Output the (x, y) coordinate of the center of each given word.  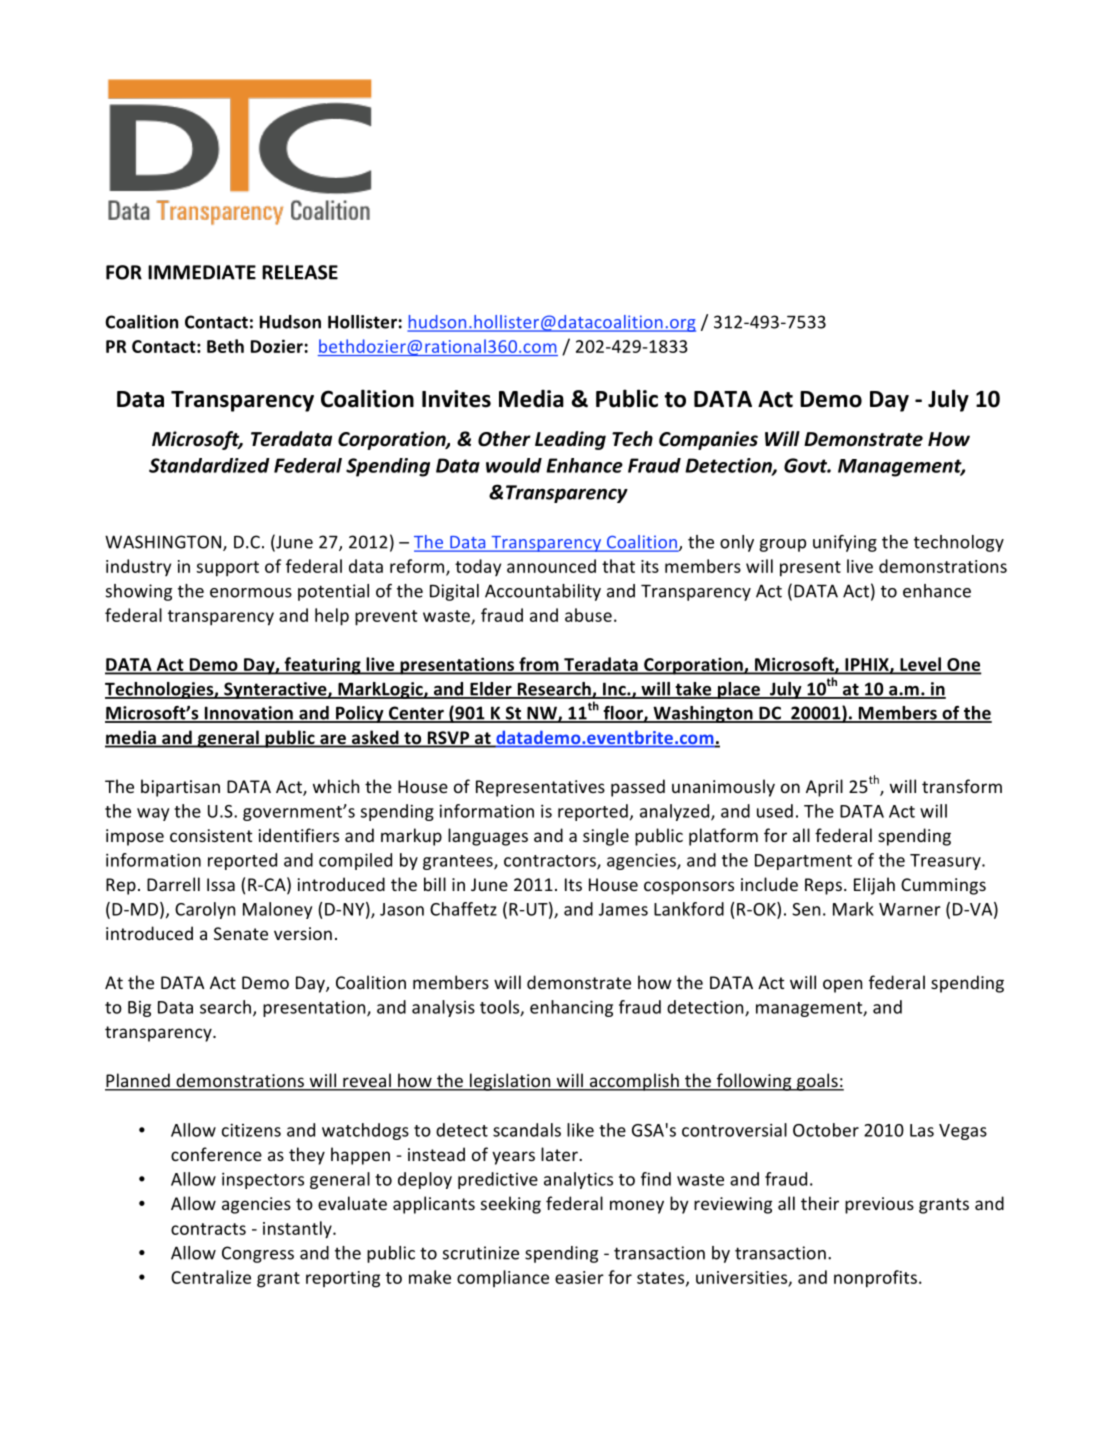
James (623, 909)
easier (579, 1277)
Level (920, 665)
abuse (588, 615)
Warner (910, 909)
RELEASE (300, 272)
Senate (241, 933)
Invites (456, 399)
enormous (251, 593)
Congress (258, 1254)
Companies (708, 440)
